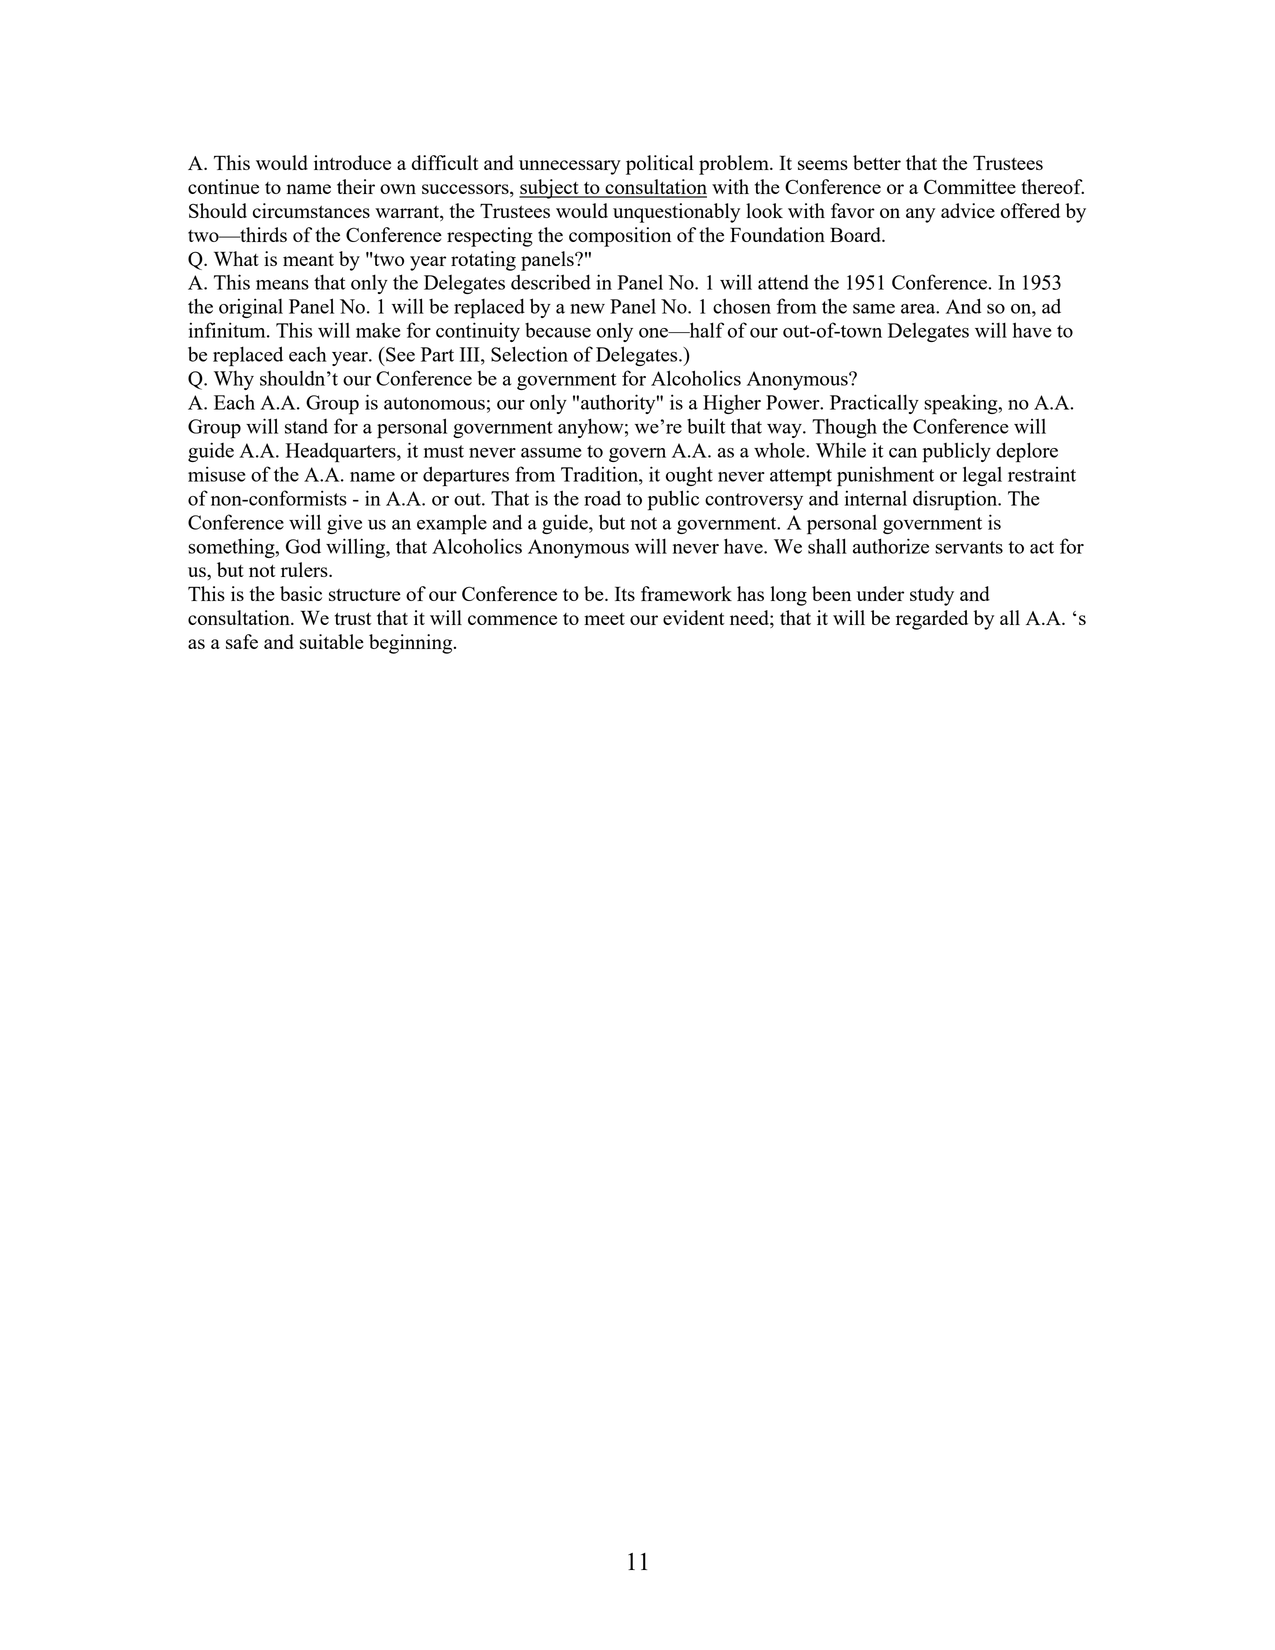 This image has height=1650, width=1275. I want to click on their, so click(356, 186).
